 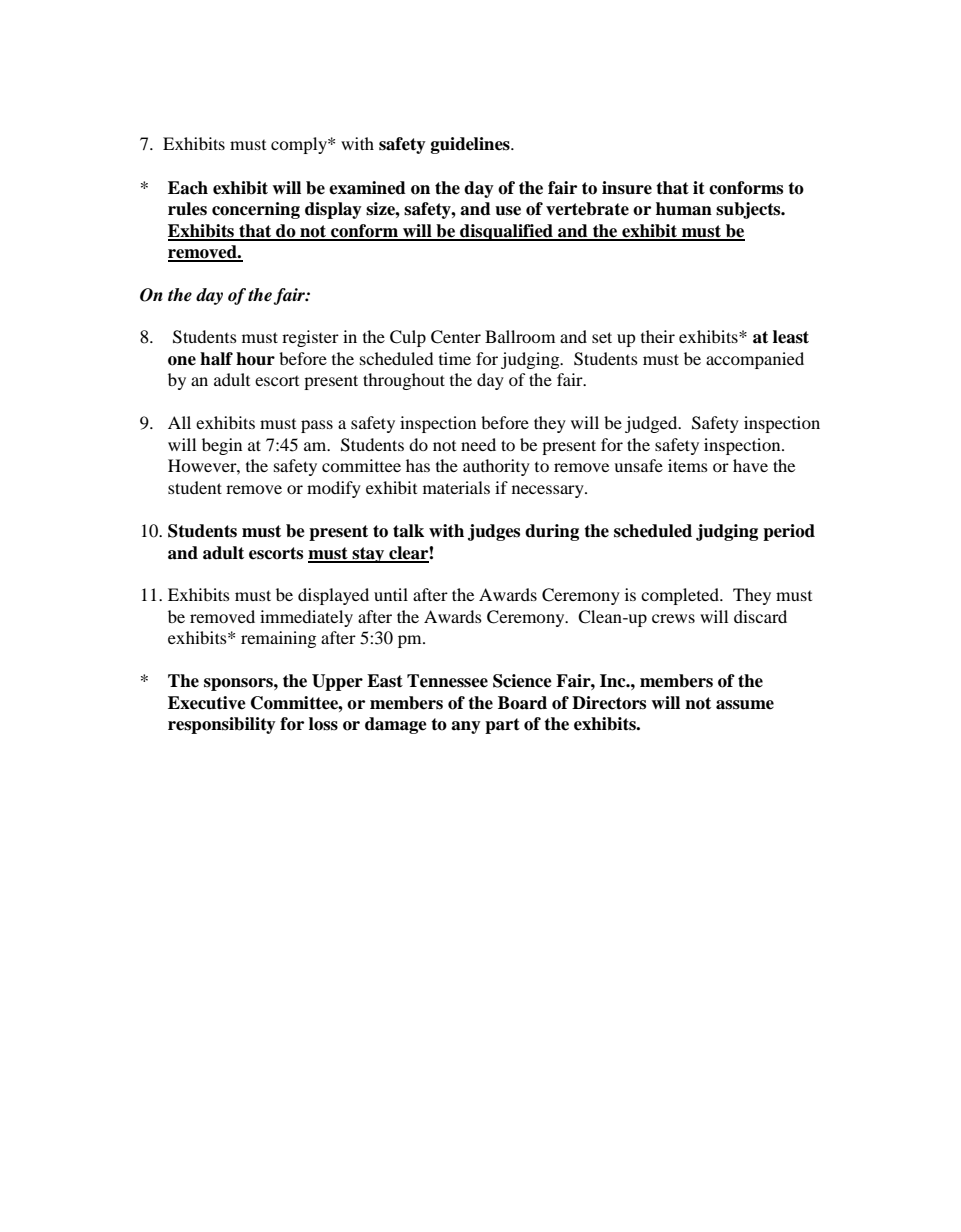 I want to click on human, so click(x=684, y=209).
